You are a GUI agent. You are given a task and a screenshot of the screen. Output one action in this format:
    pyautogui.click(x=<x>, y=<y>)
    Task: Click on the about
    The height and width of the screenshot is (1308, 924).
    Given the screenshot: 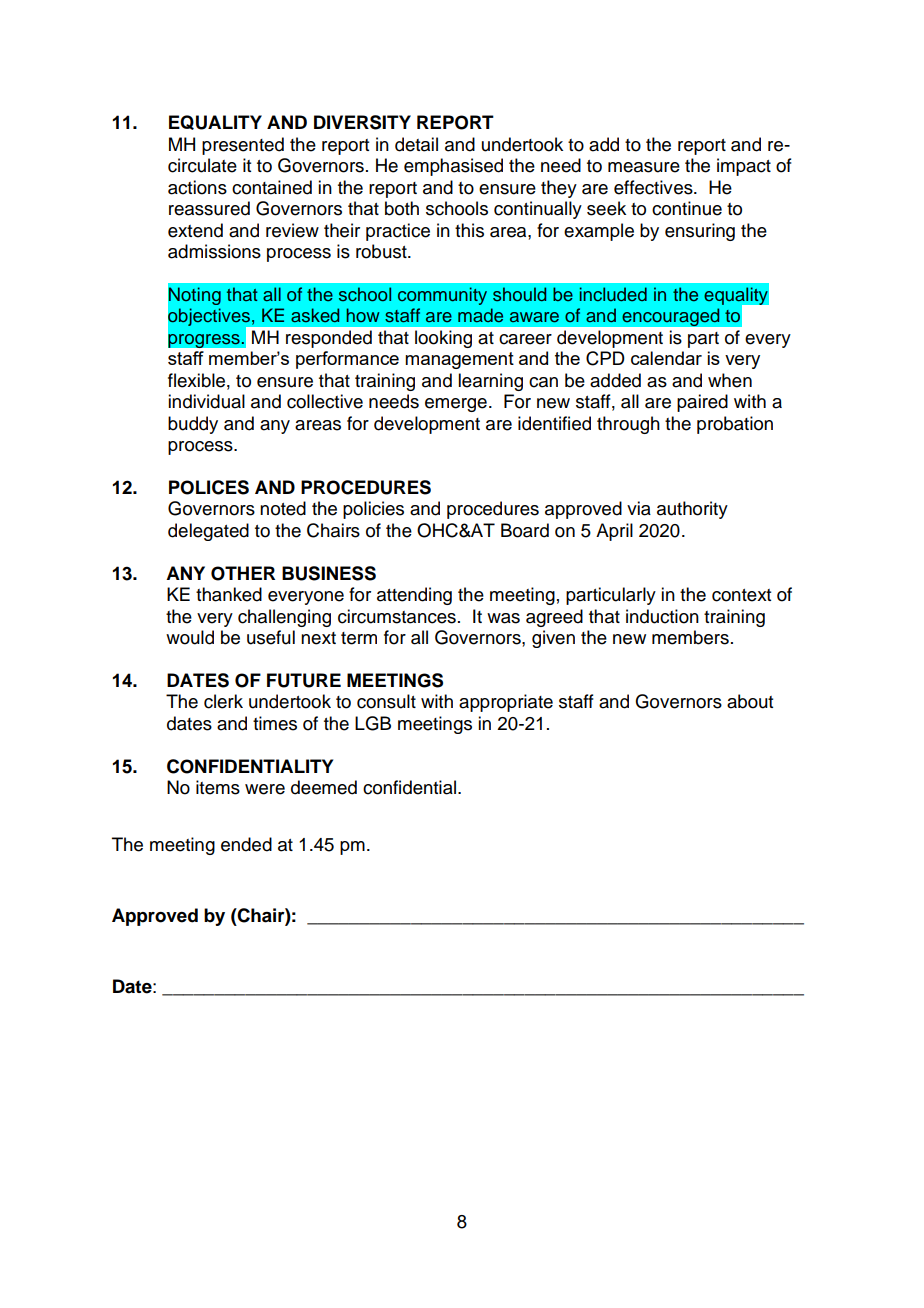 What is the action you would take?
    pyautogui.click(x=750, y=701)
